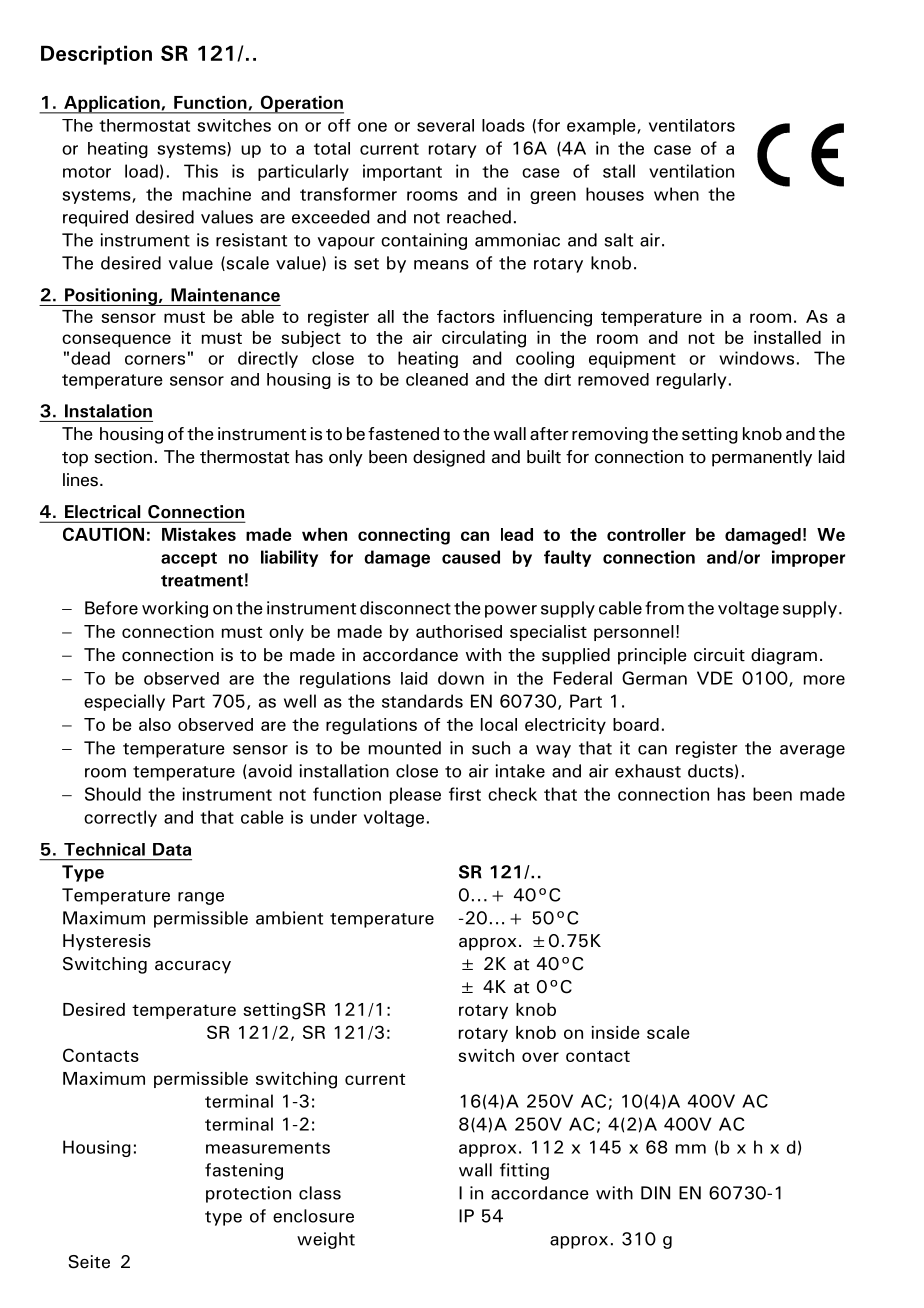  Describe the element at coordinates (124, 702) in the screenshot. I see `especially` at that location.
